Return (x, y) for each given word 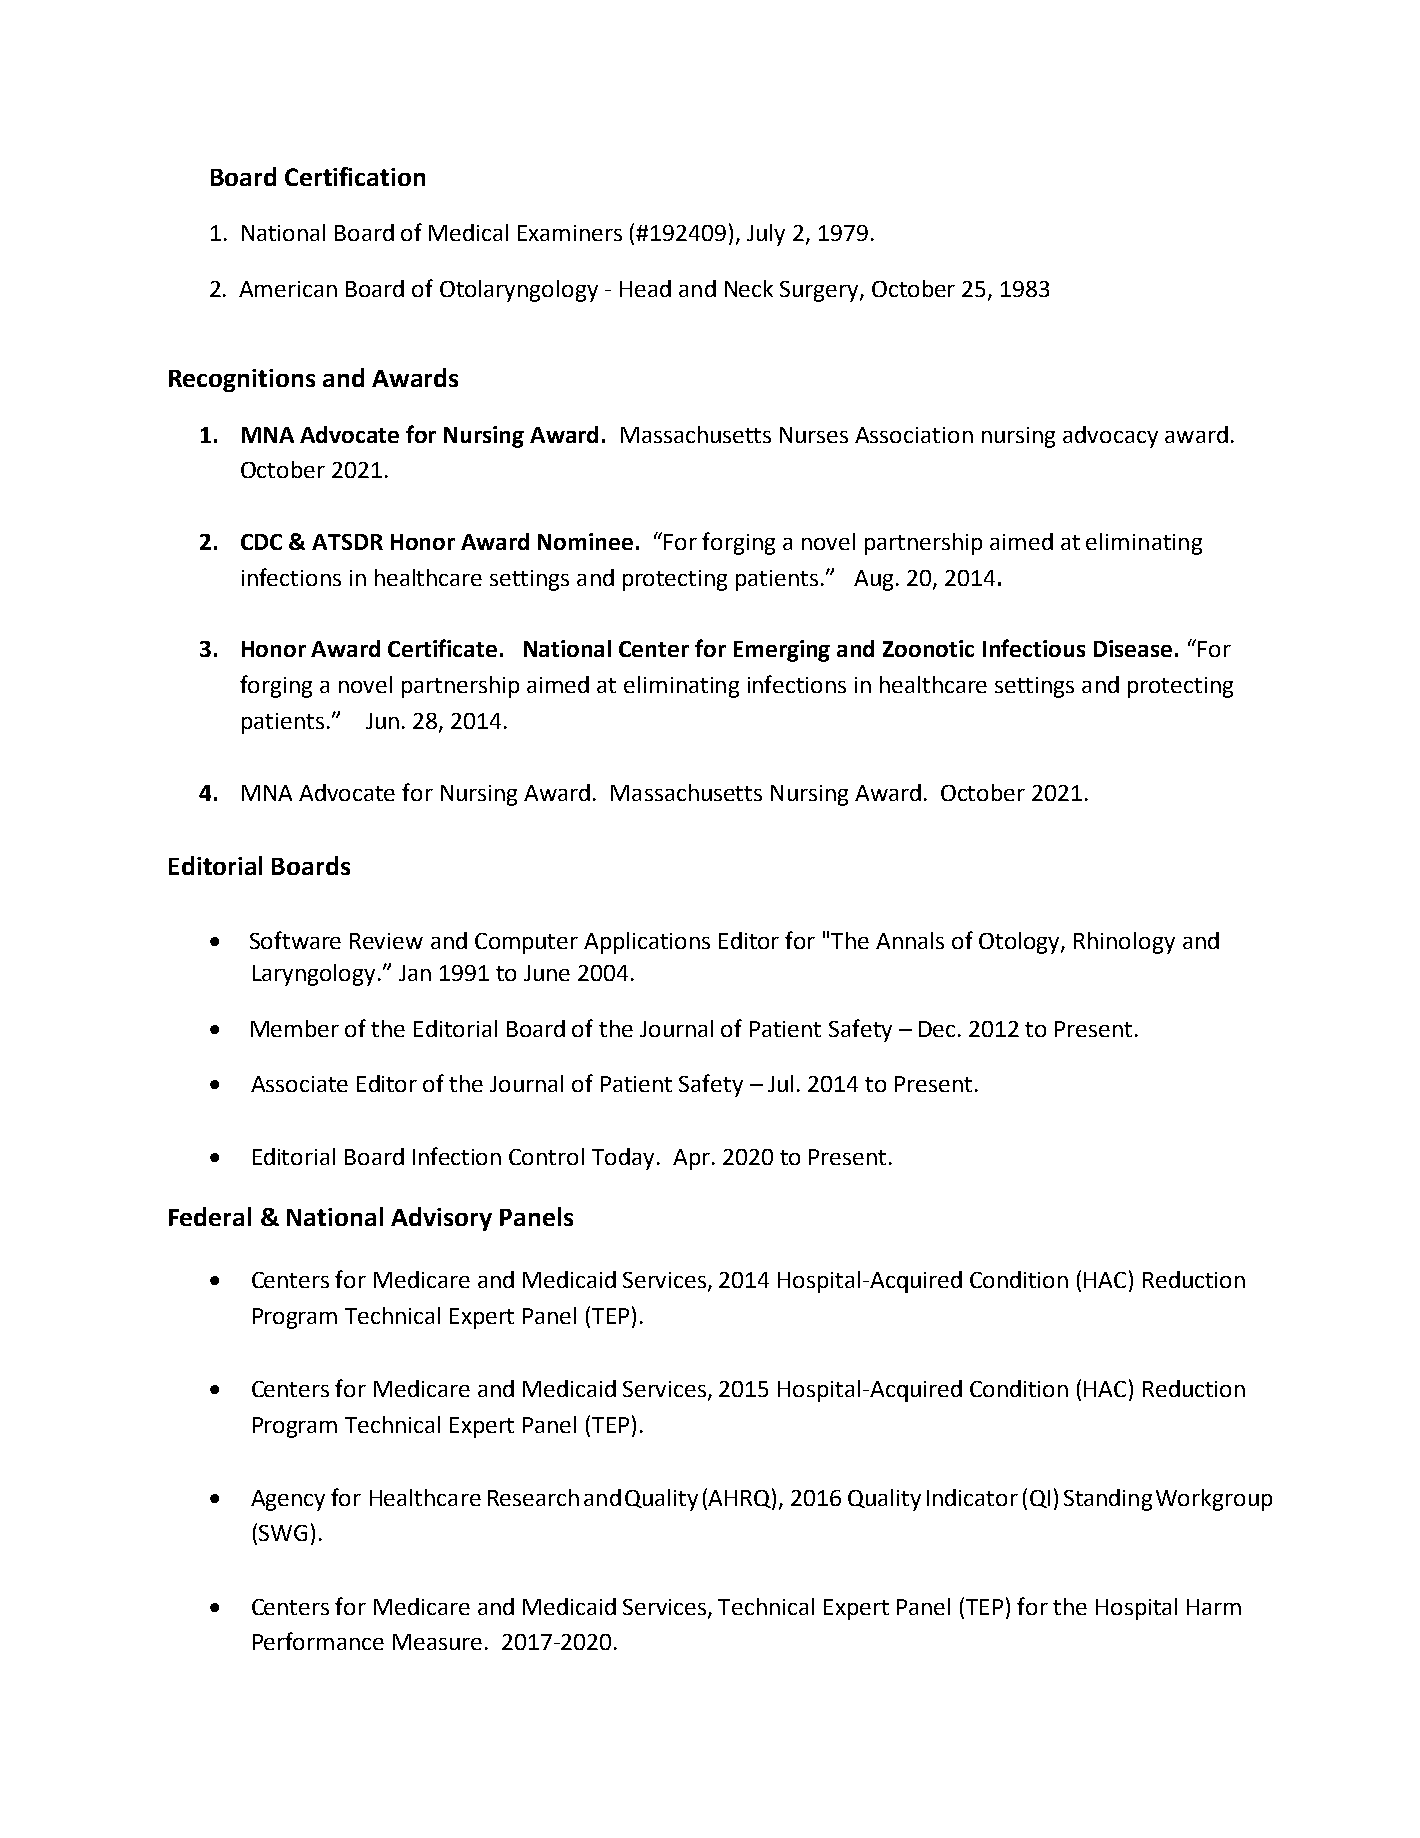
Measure (437, 1642)
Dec (937, 1029)
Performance (318, 1641)
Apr (691, 1159)
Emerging (782, 651)
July (766, 235)
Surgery (820, 291)
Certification (355, 176)
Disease (1133, 648)
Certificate (442, 648)
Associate (299, 1084)
